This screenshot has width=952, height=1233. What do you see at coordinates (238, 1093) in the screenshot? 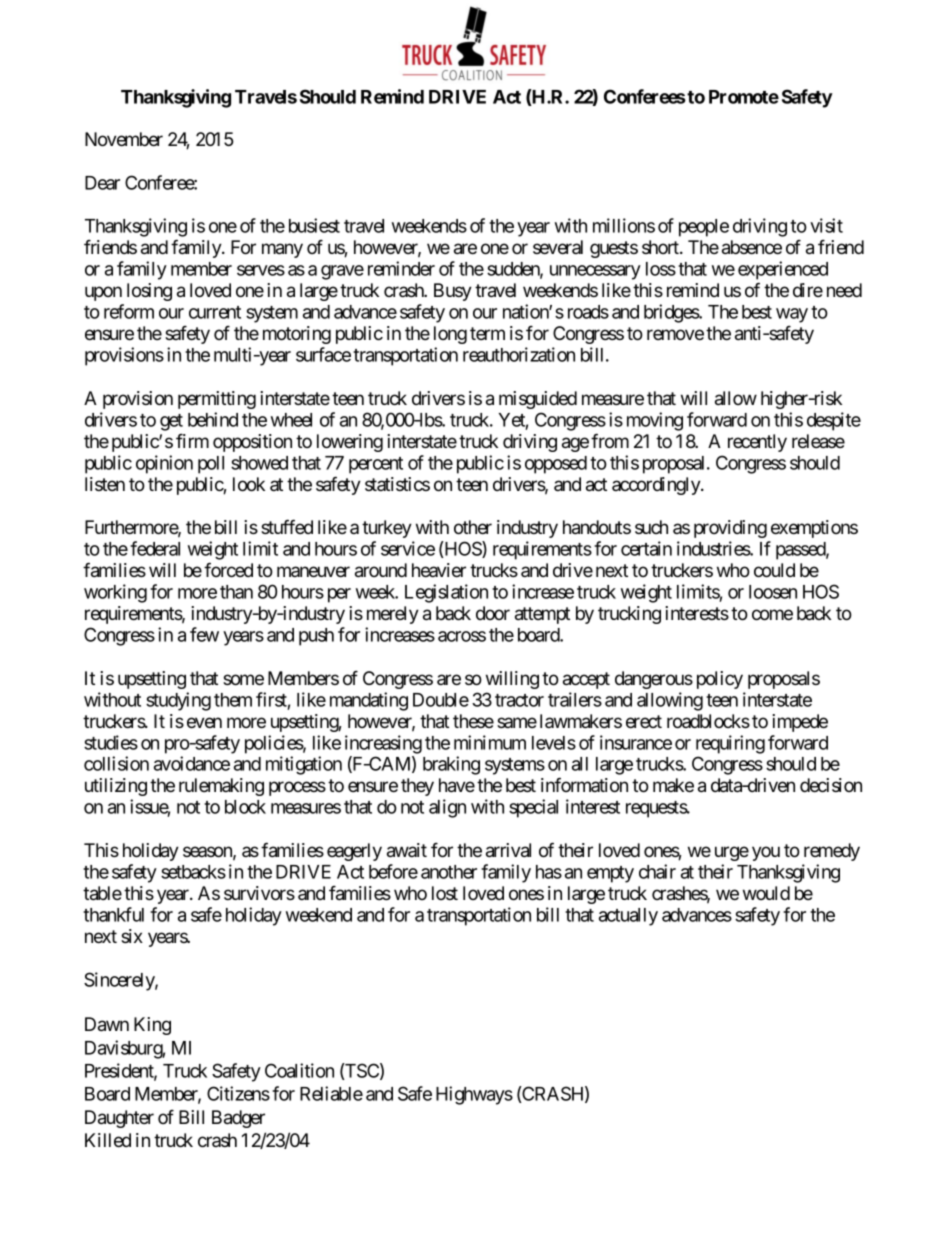
I see `Citizens` at bounding box center [238, 1093].
